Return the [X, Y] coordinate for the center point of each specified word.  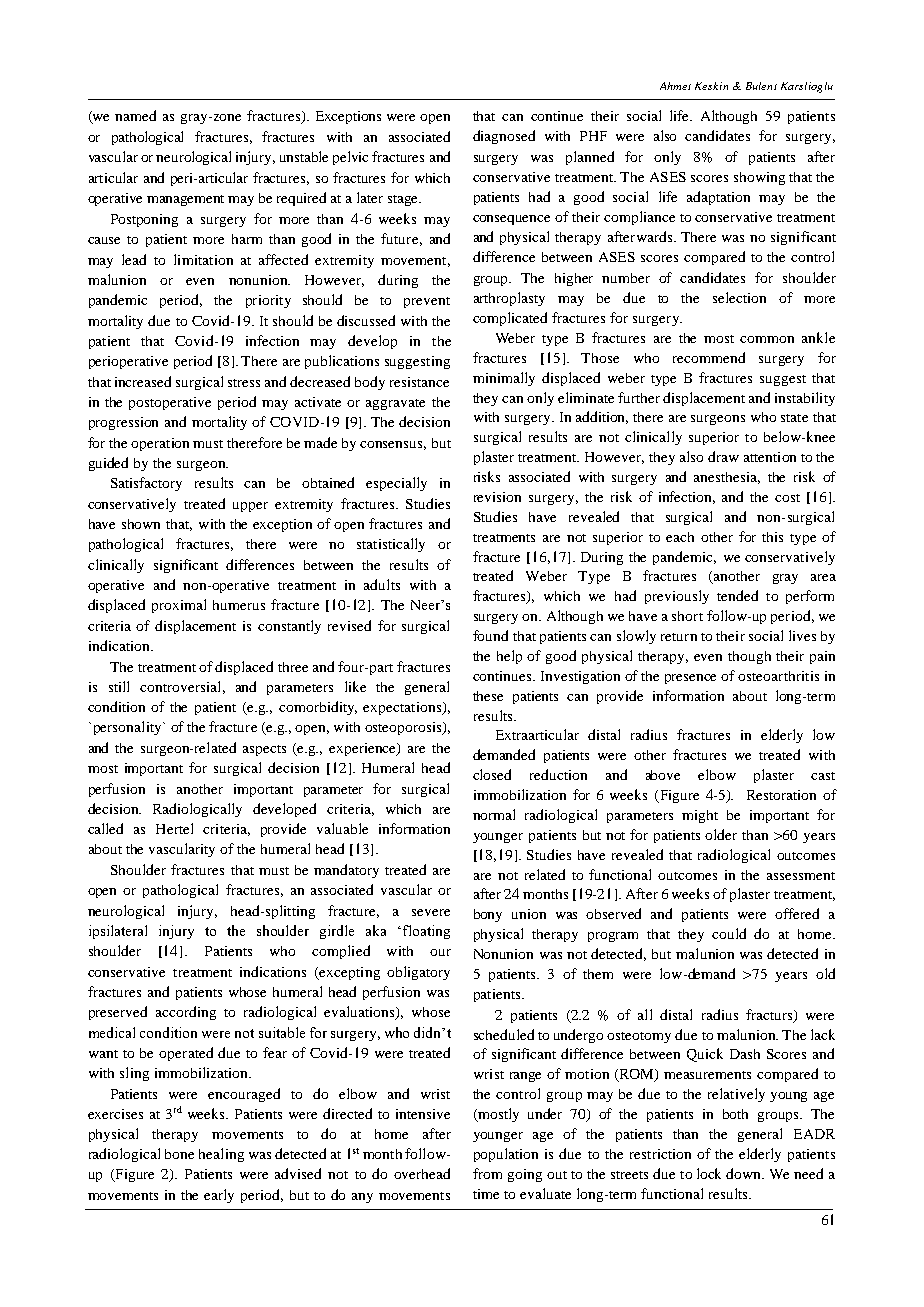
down [745, 1173]
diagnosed [504, 137]
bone [179, 1154]
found [490, 635]
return [679, 637]
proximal [179, 606]
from [487, 1173]
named [135, 115]
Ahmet [675, 86]
